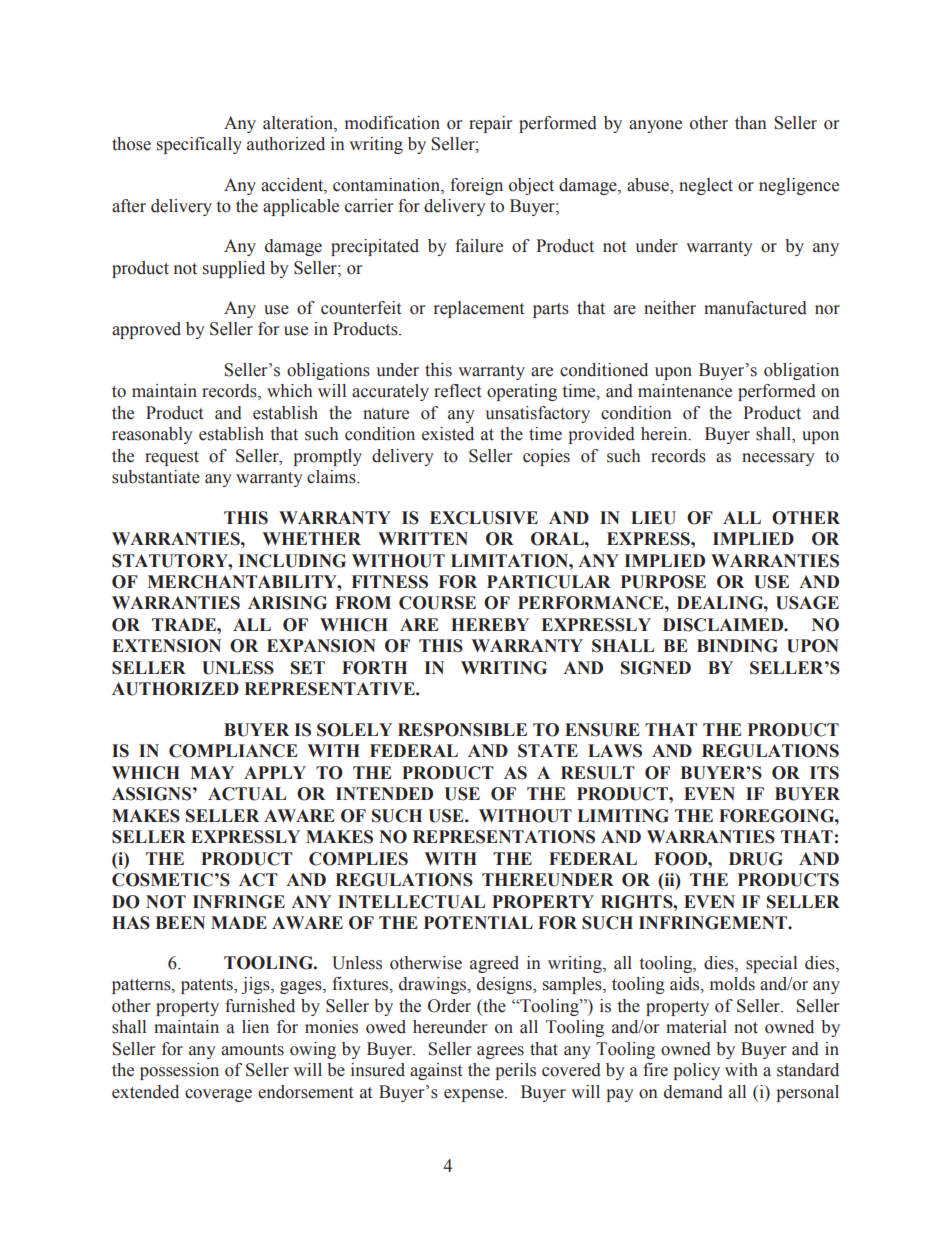  Describe the element at coordinates (737, 646) in the screenshot. I see `BINDING` at that location.
